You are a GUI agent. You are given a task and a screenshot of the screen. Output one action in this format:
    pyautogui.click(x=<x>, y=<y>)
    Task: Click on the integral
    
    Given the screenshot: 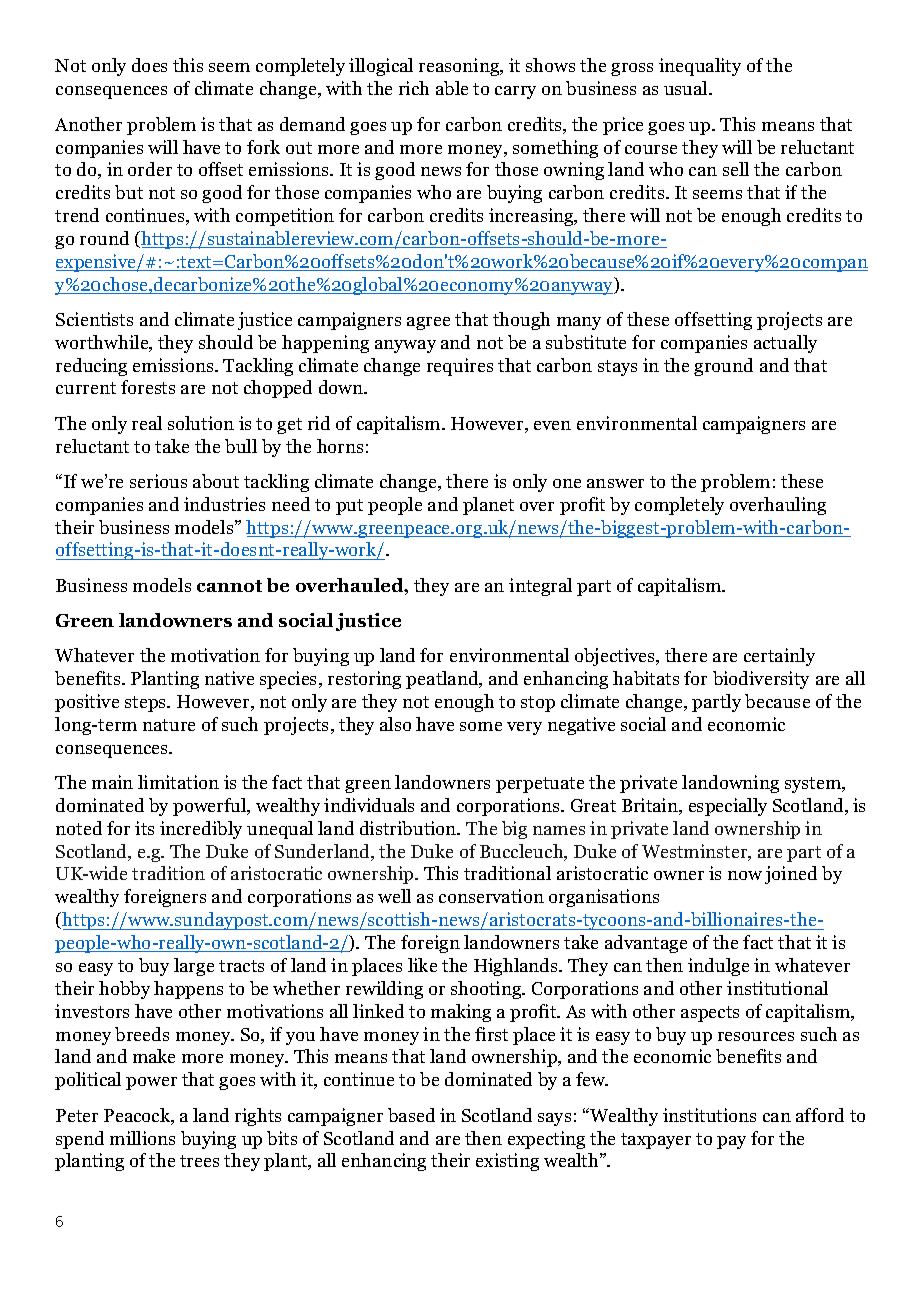 What is the action you would take?
    pyautogui.click(x=540, y=587)
